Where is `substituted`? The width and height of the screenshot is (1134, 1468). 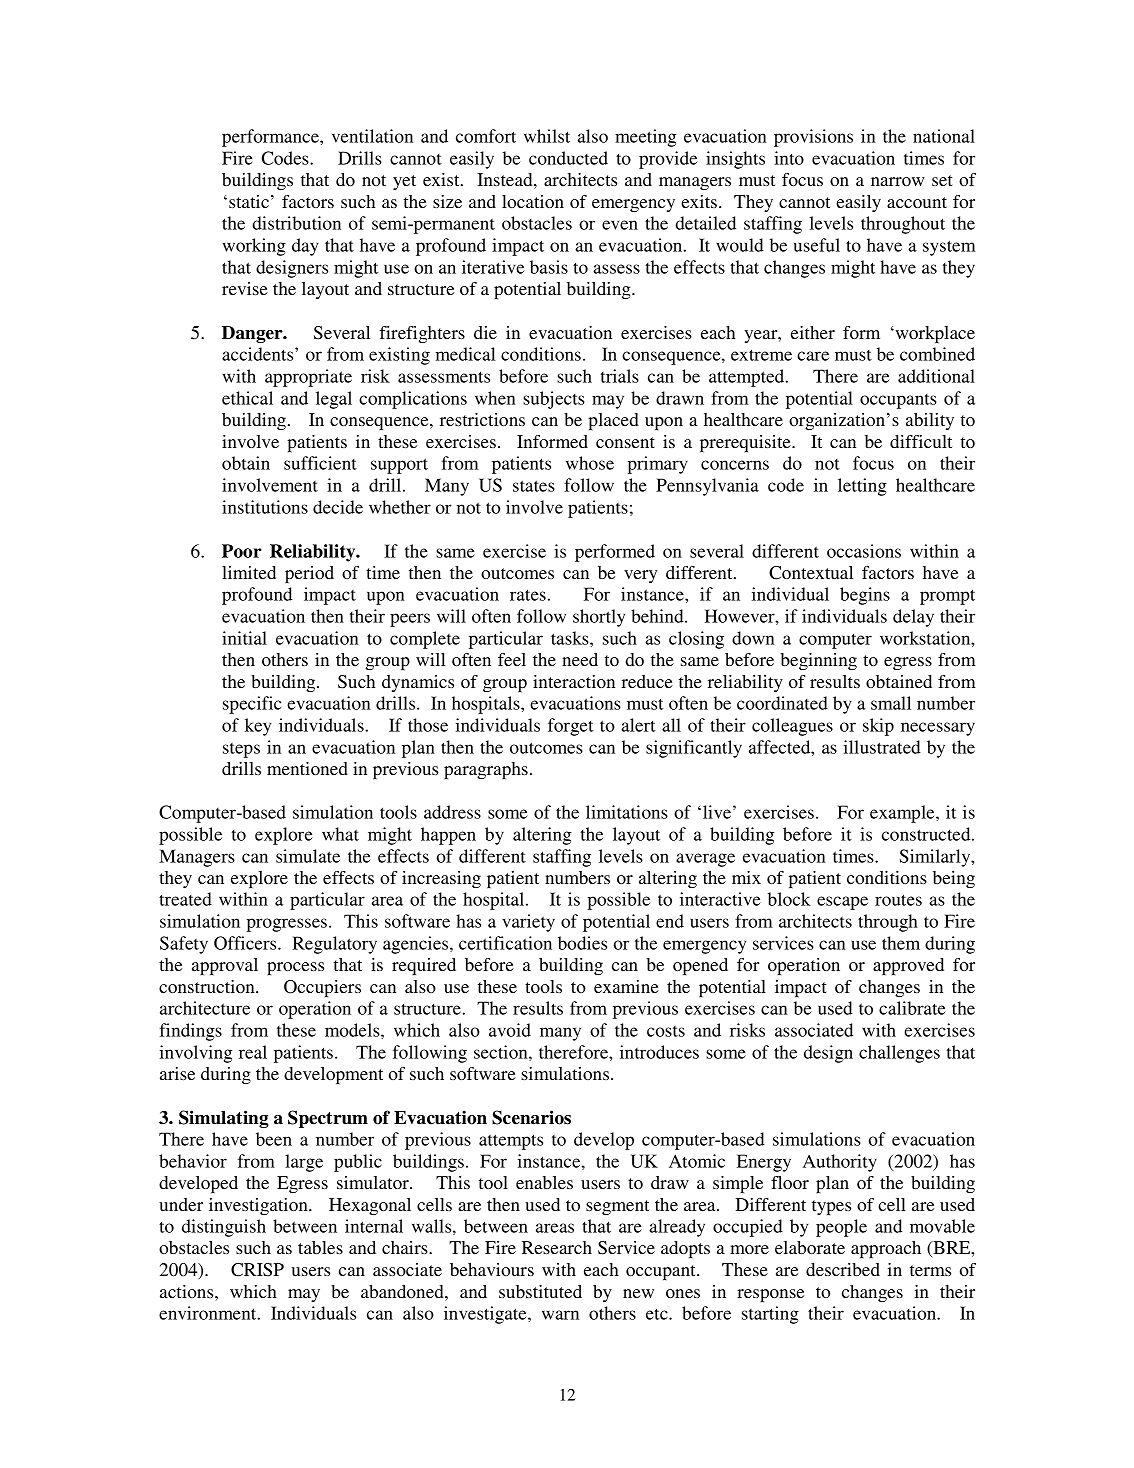 substituted is located at coordinates (540, 1291).
